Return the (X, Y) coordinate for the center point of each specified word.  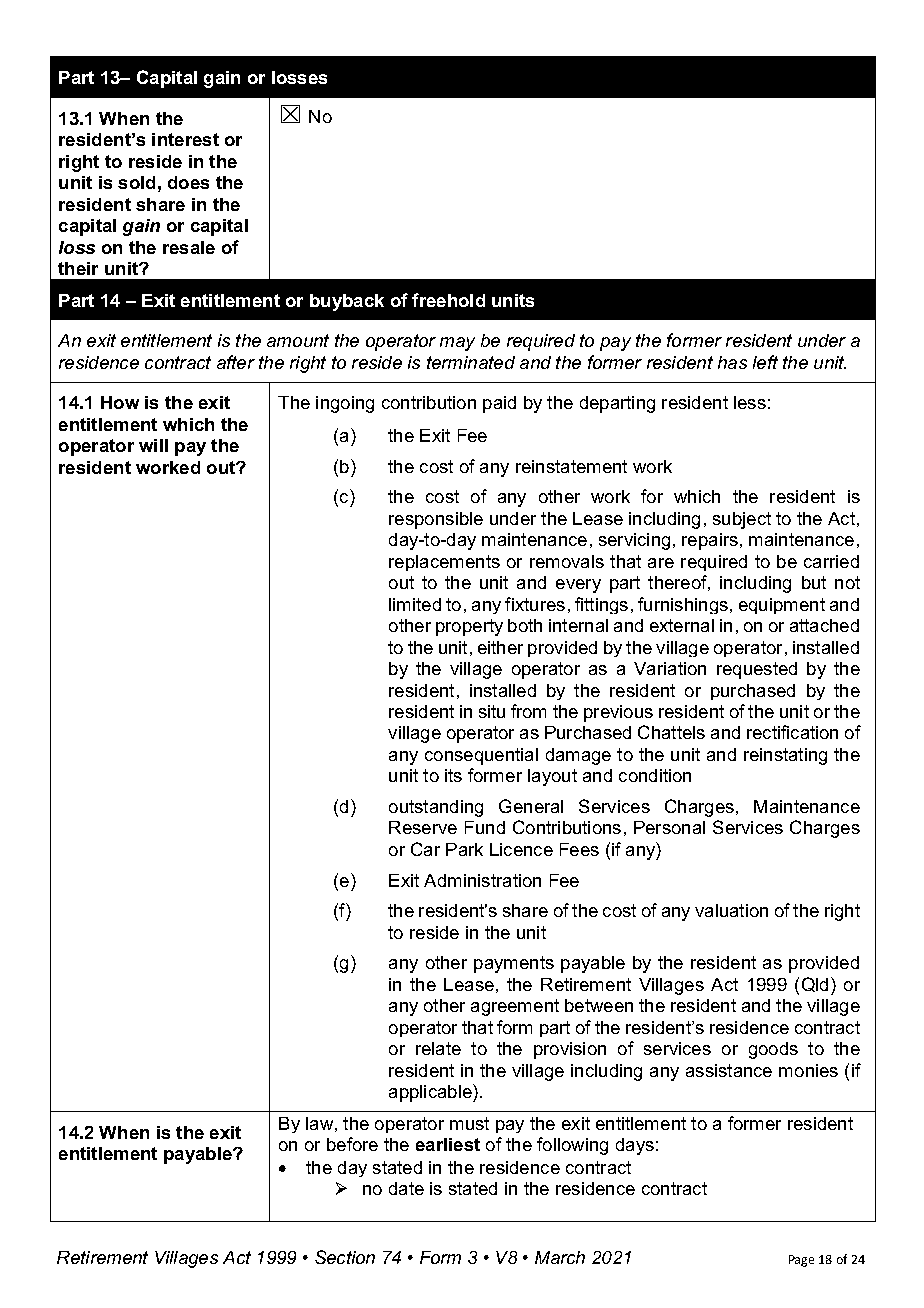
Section (345, 1257)
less (750, 402)
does (188, 182)
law (319, 1123)
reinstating (785, 756)
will (153, 445)
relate (438, 1048)
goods (773, 1050)
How (120, 402)
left (765, 362)
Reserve (423, 827)
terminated (471, 362)
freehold (448, 300)
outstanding (436, 808)
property (469, 627)
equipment (782, 606)
